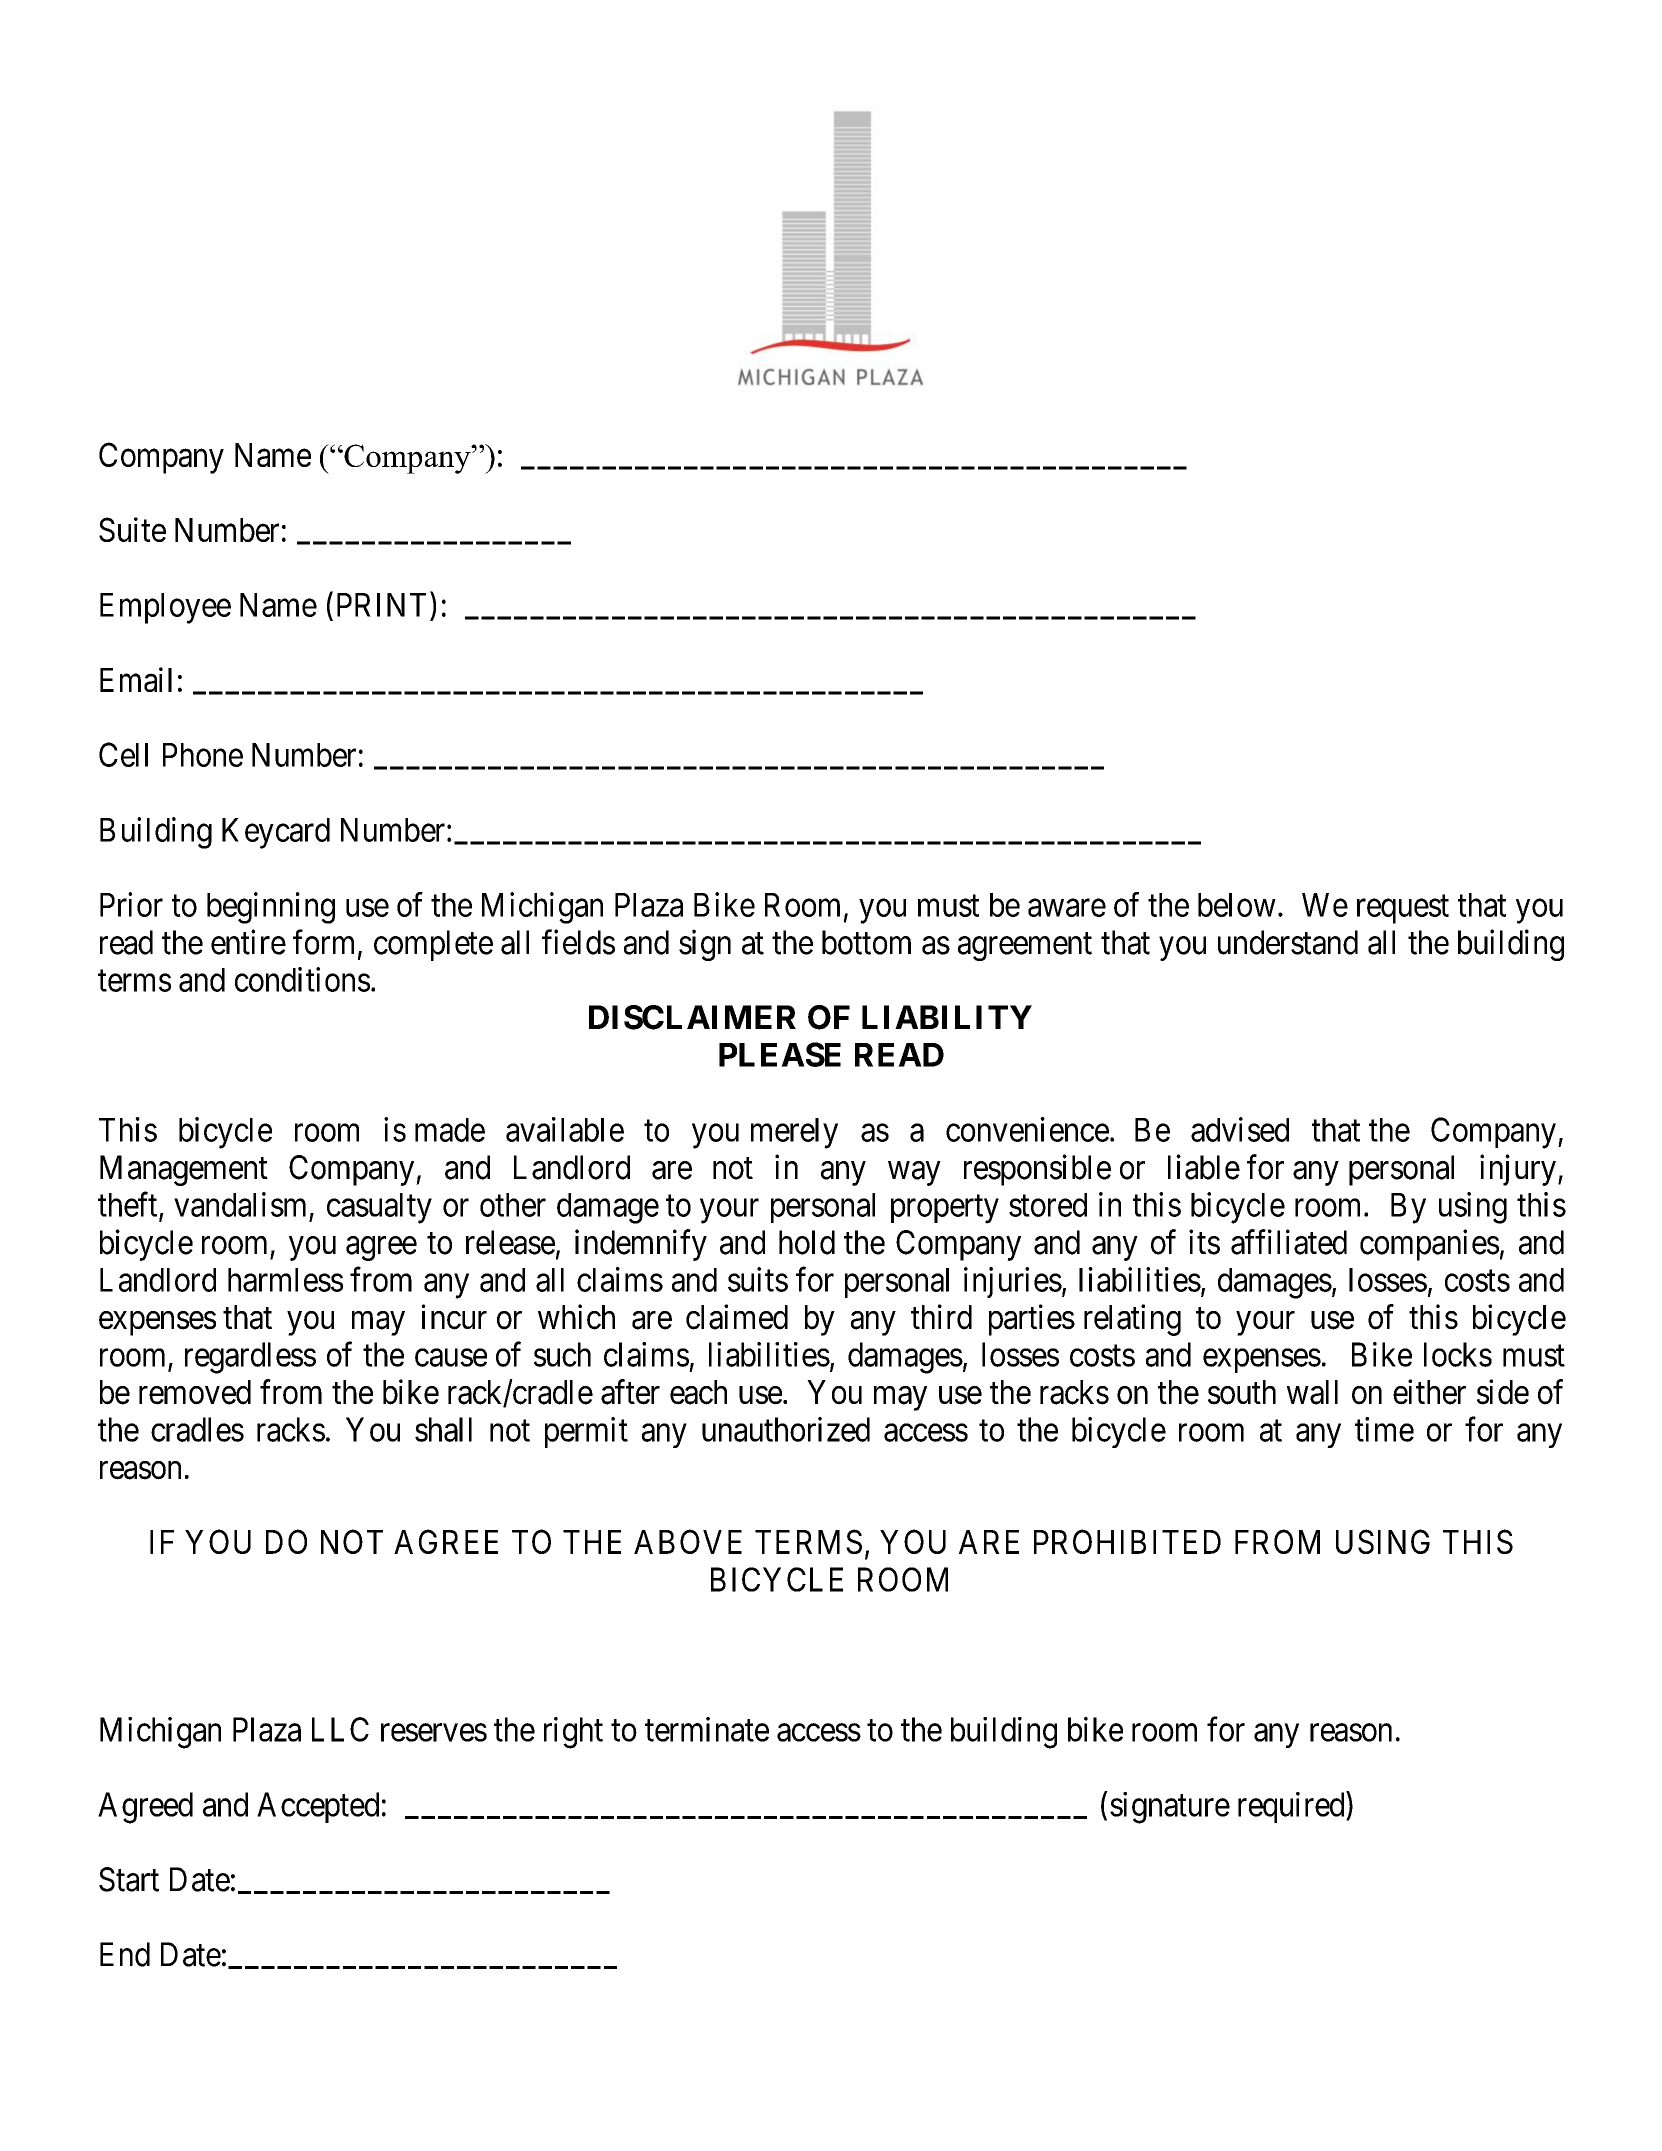 Image resolution: width=1662 pixels, height=2151 pixels. Describe the element at coordinates (1289, 1242) in the screenshot. I see `affiliated` at that location.
